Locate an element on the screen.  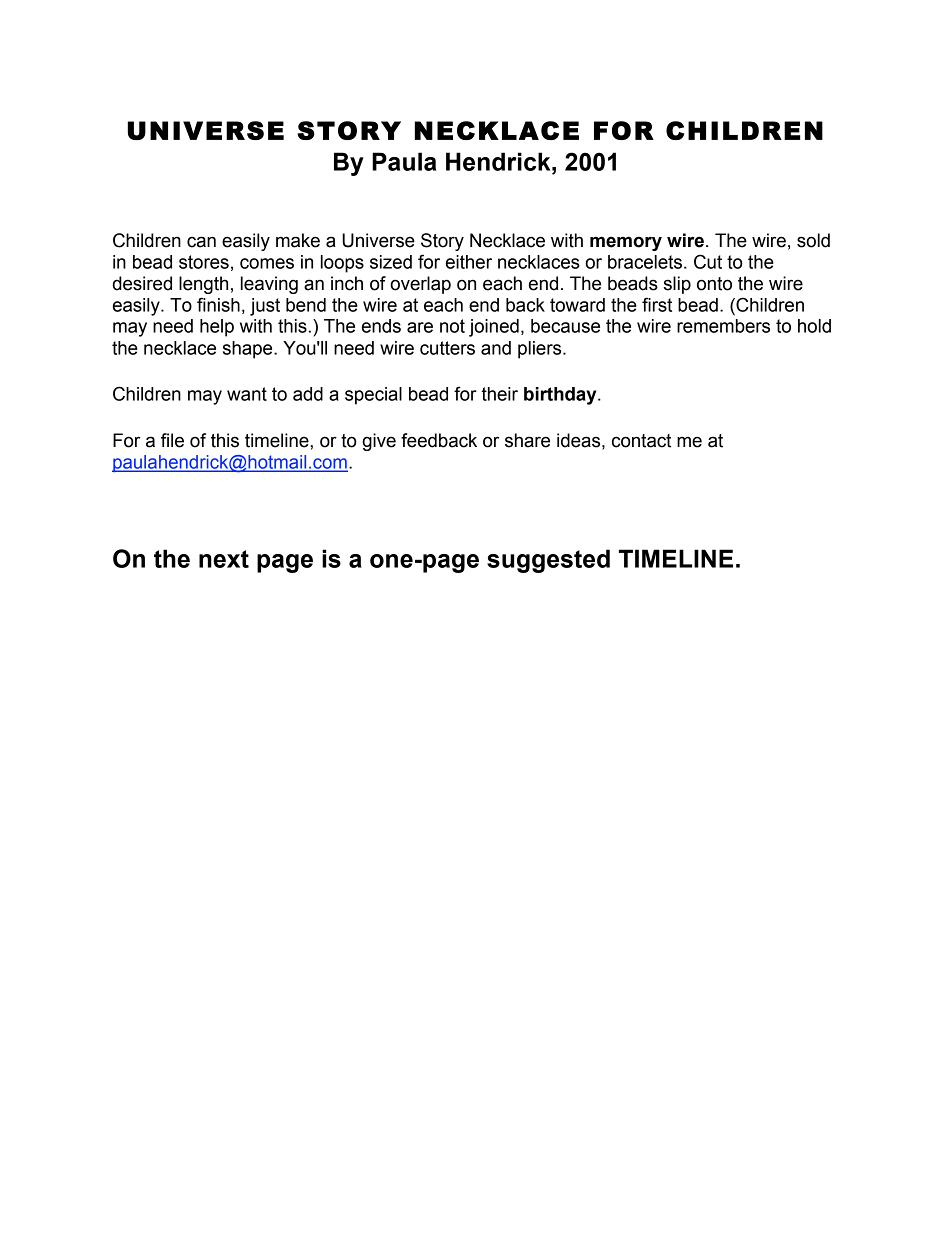
next is located at coordinates (224, 559).
